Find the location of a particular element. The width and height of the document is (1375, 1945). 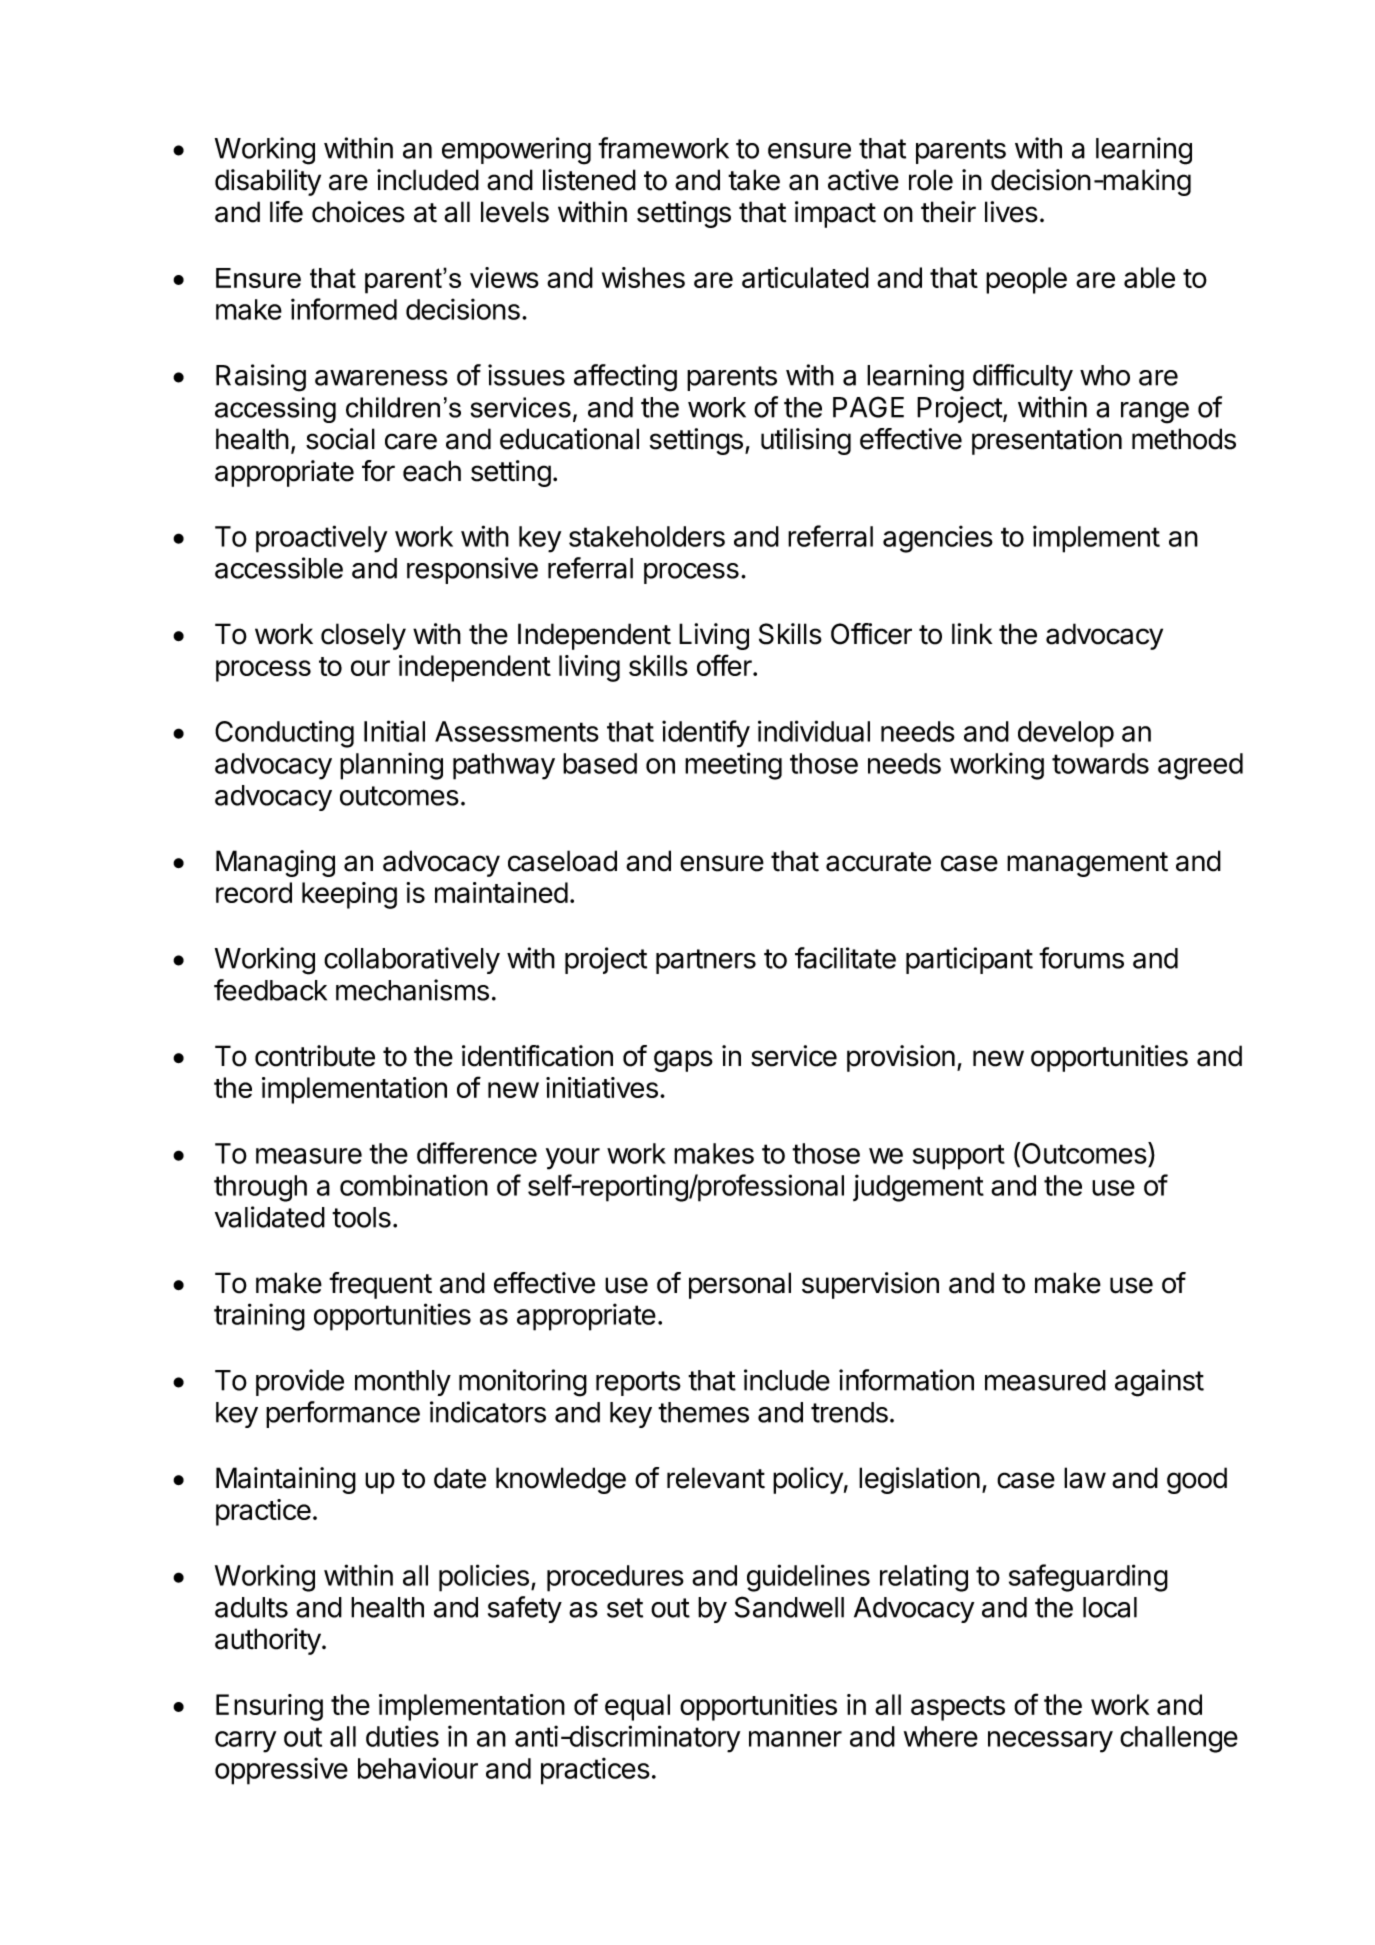

choices is located at coordinates (358, 212).
